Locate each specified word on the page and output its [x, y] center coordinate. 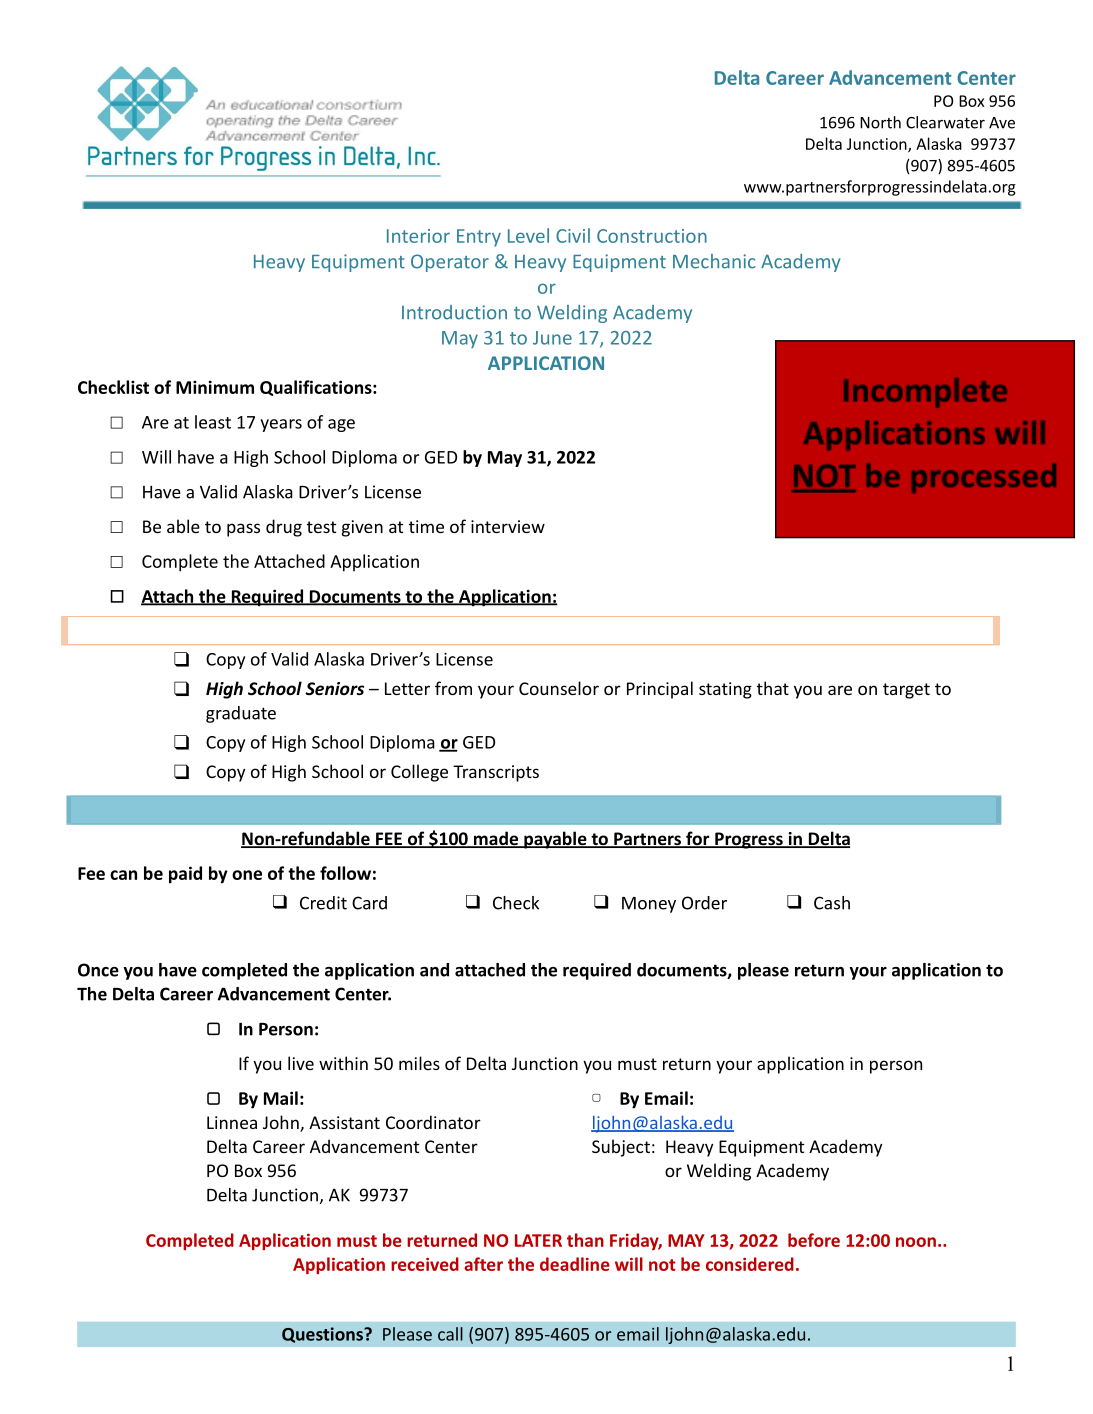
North [880, 122]
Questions [323, 1335]
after [484, 1264]
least [213, 422]
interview [508, 526]
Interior [418, 236]
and [434, 970]
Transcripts [496, 773]
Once [98, 970]
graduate [241, 714]
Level [528, 235]
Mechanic [714, 261]
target [906, 691]
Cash [832, 903]
